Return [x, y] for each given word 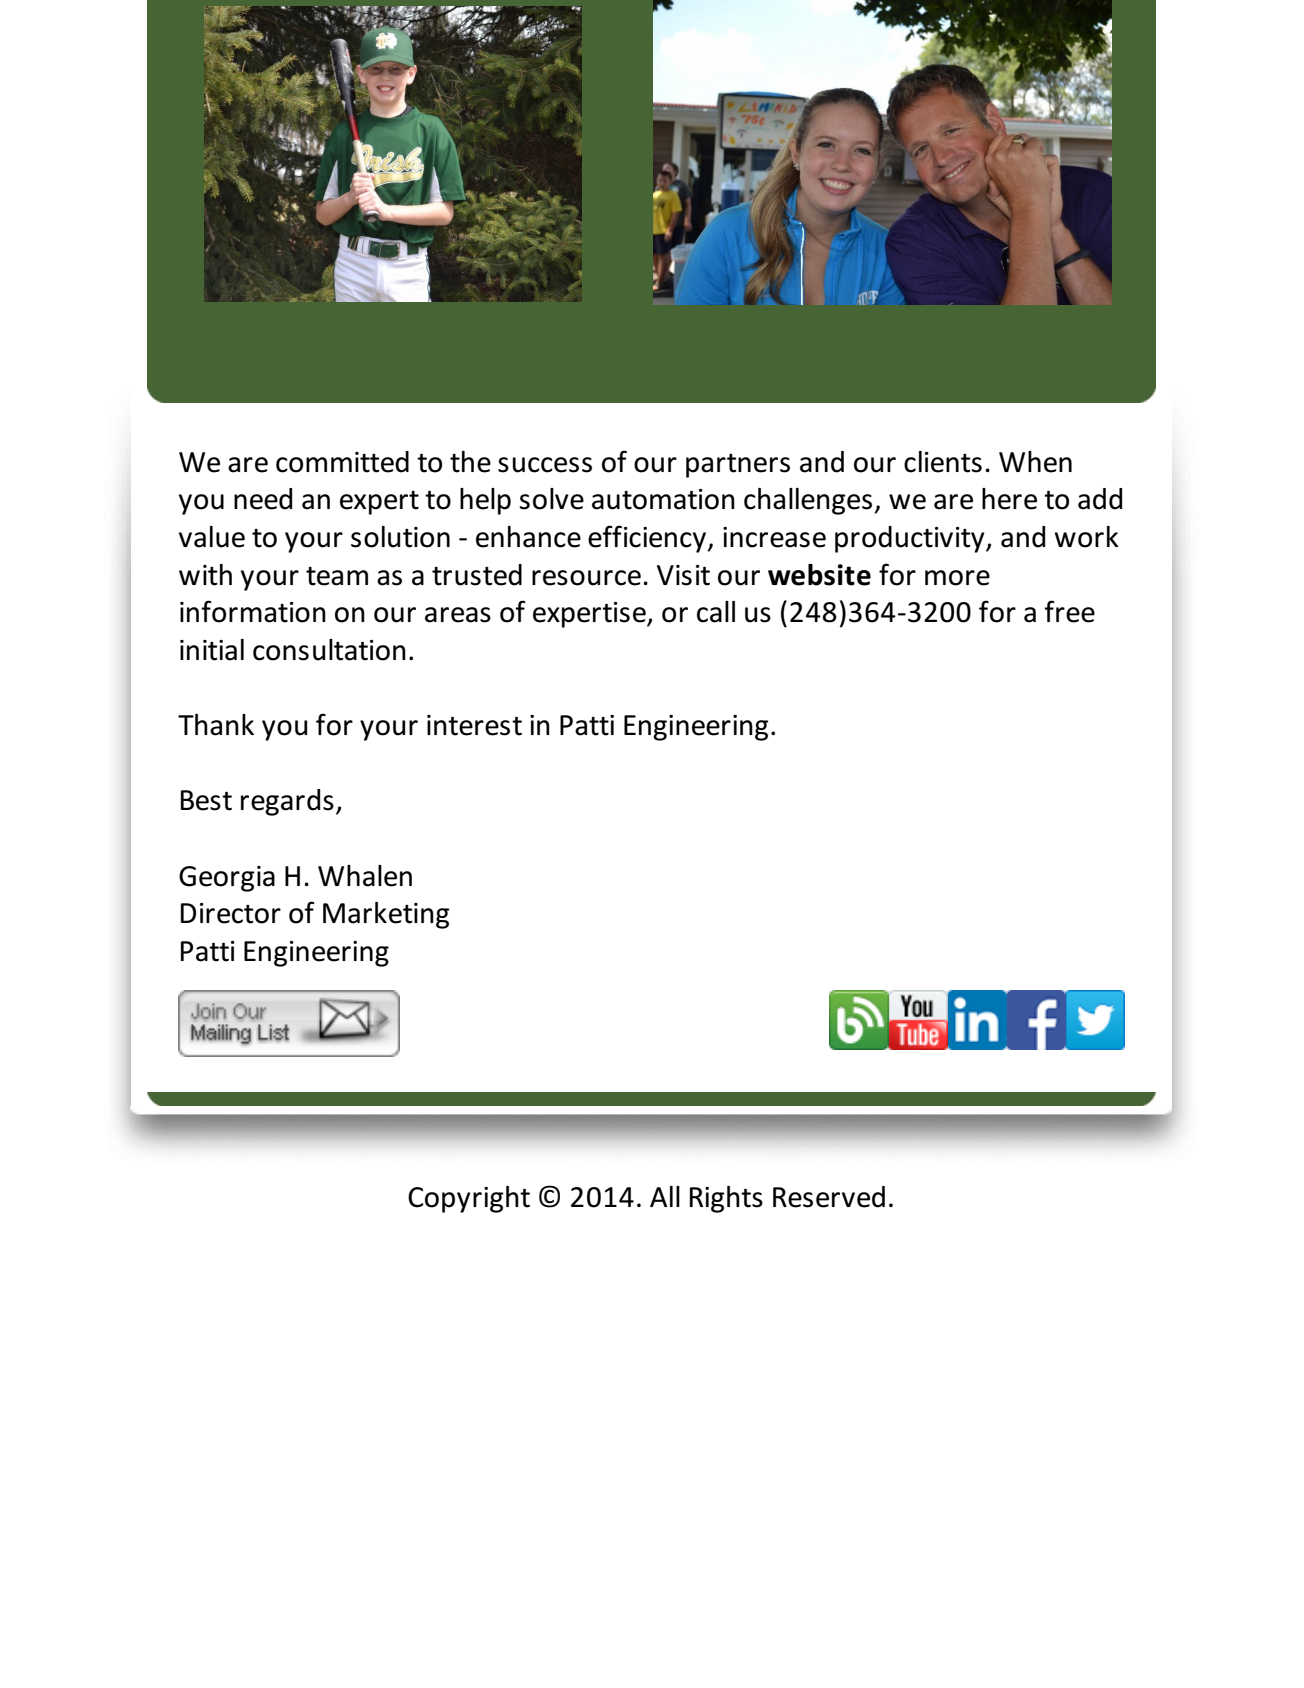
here [1009, 499]
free [1069, 611]
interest [474, 725]
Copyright [469, 1199]
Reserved [829, 1197]
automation [663, 499]
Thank [216, 725]
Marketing [386, 915]
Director [231, 913]
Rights [726, 1199]
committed [342, 462]
